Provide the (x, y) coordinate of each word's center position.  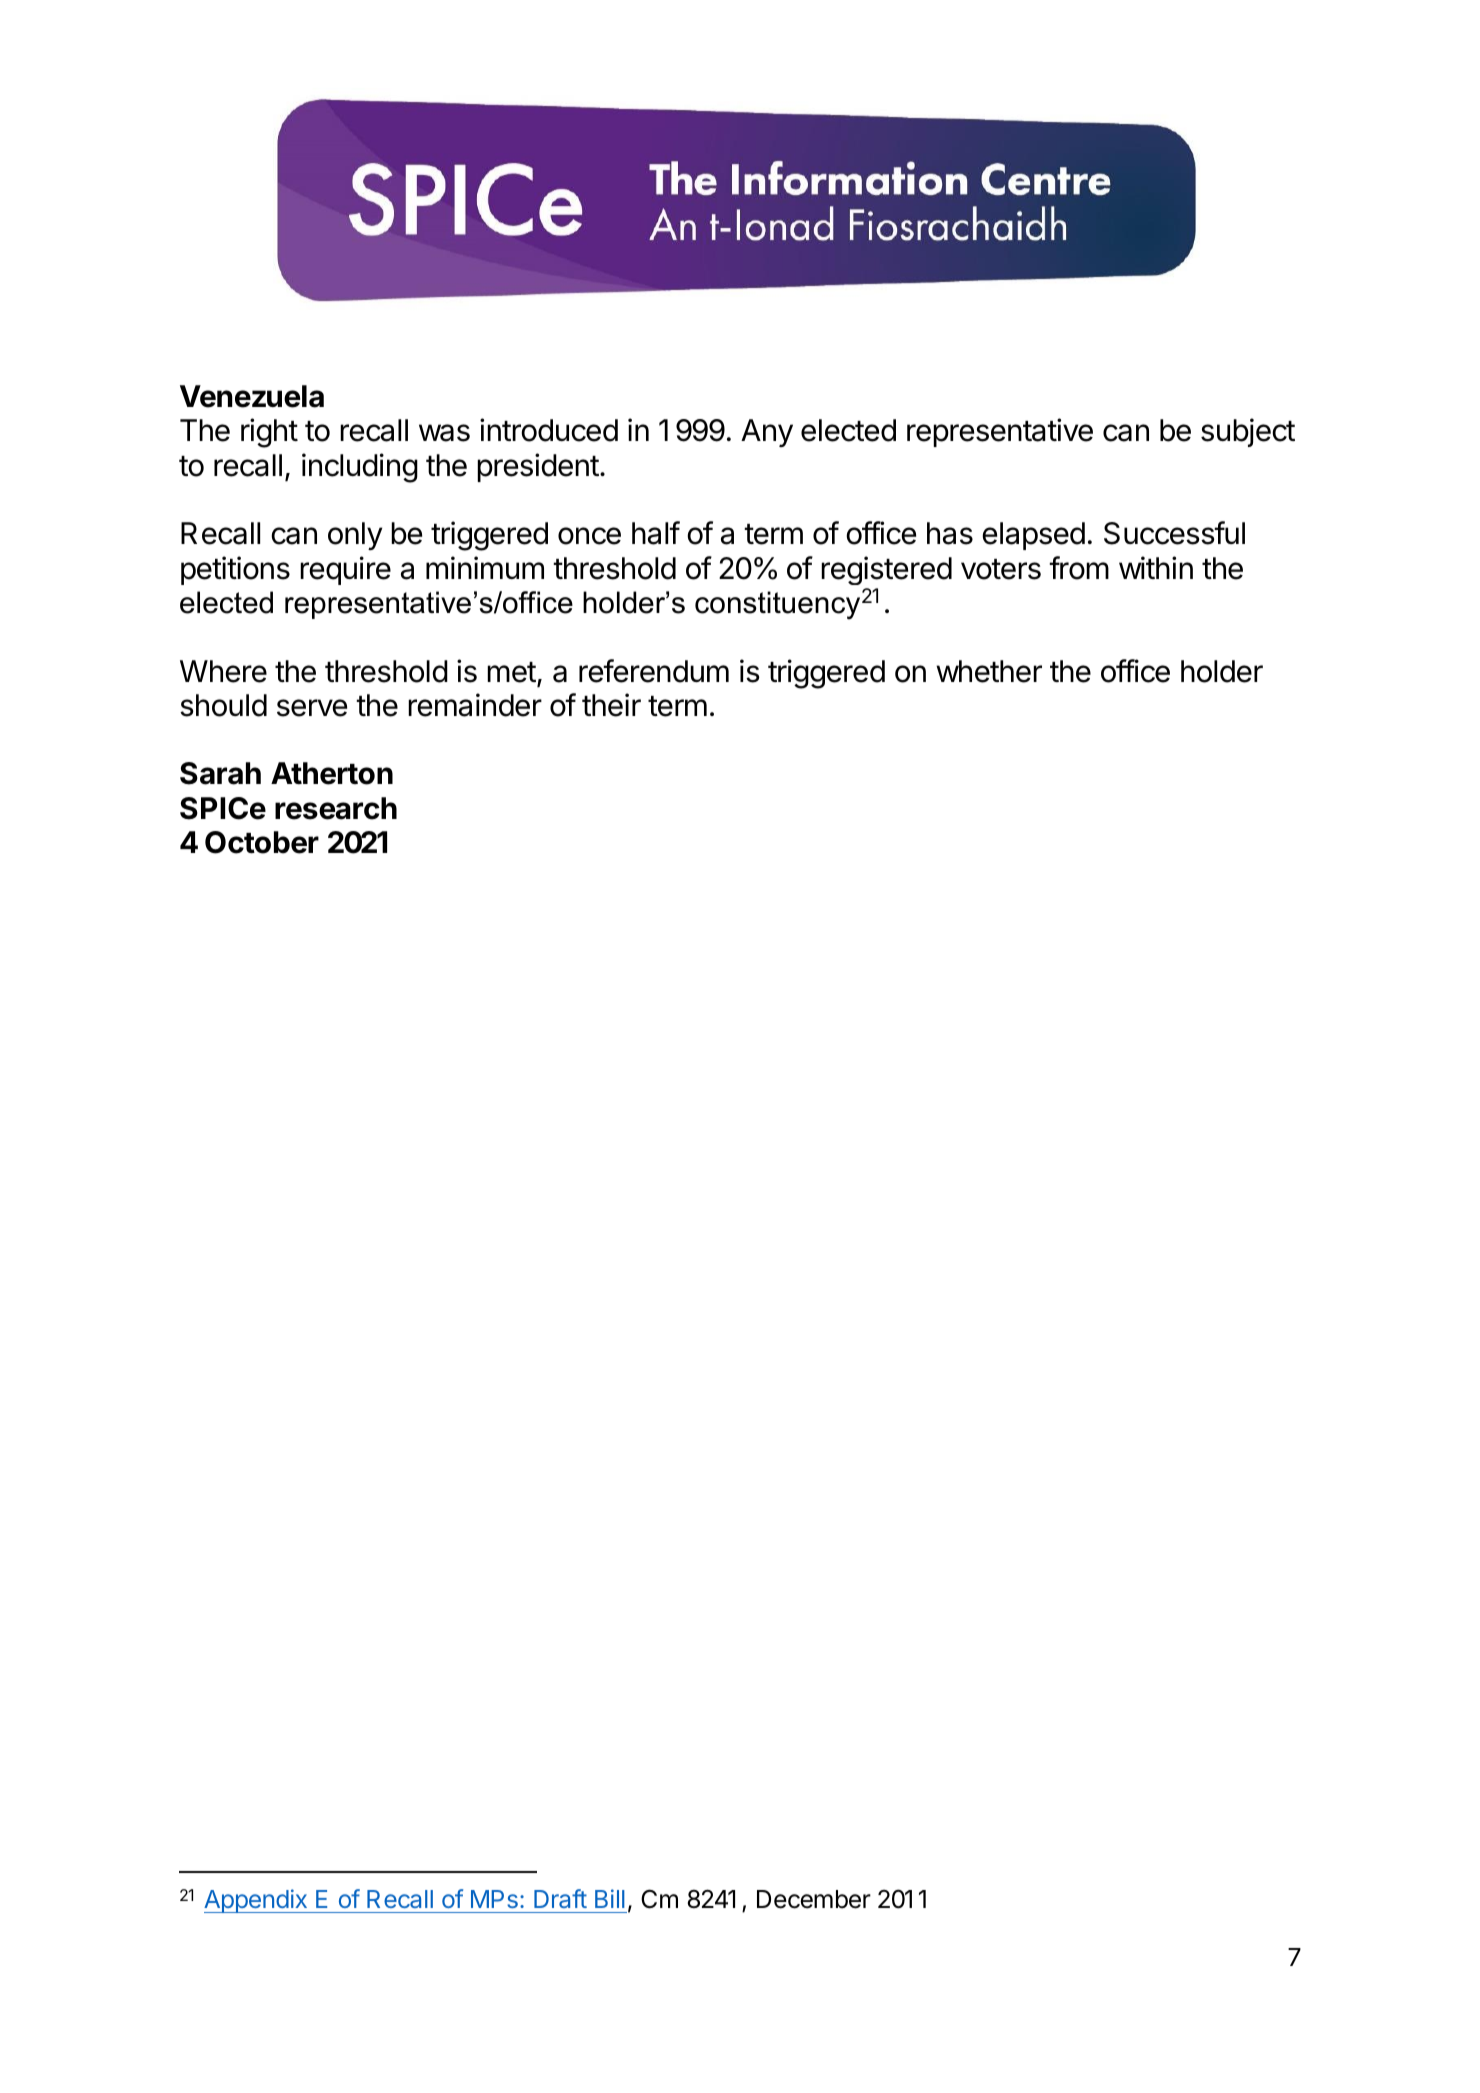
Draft (560, 1898)
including (360, 468)
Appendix (256, 1901)
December (814, 1899)
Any (767, 433)
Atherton (332, 773)
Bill (610, 1898)
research (336, 808)
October (262, 842)
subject (1248, 432)
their (611, 705)
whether (989, 671)
